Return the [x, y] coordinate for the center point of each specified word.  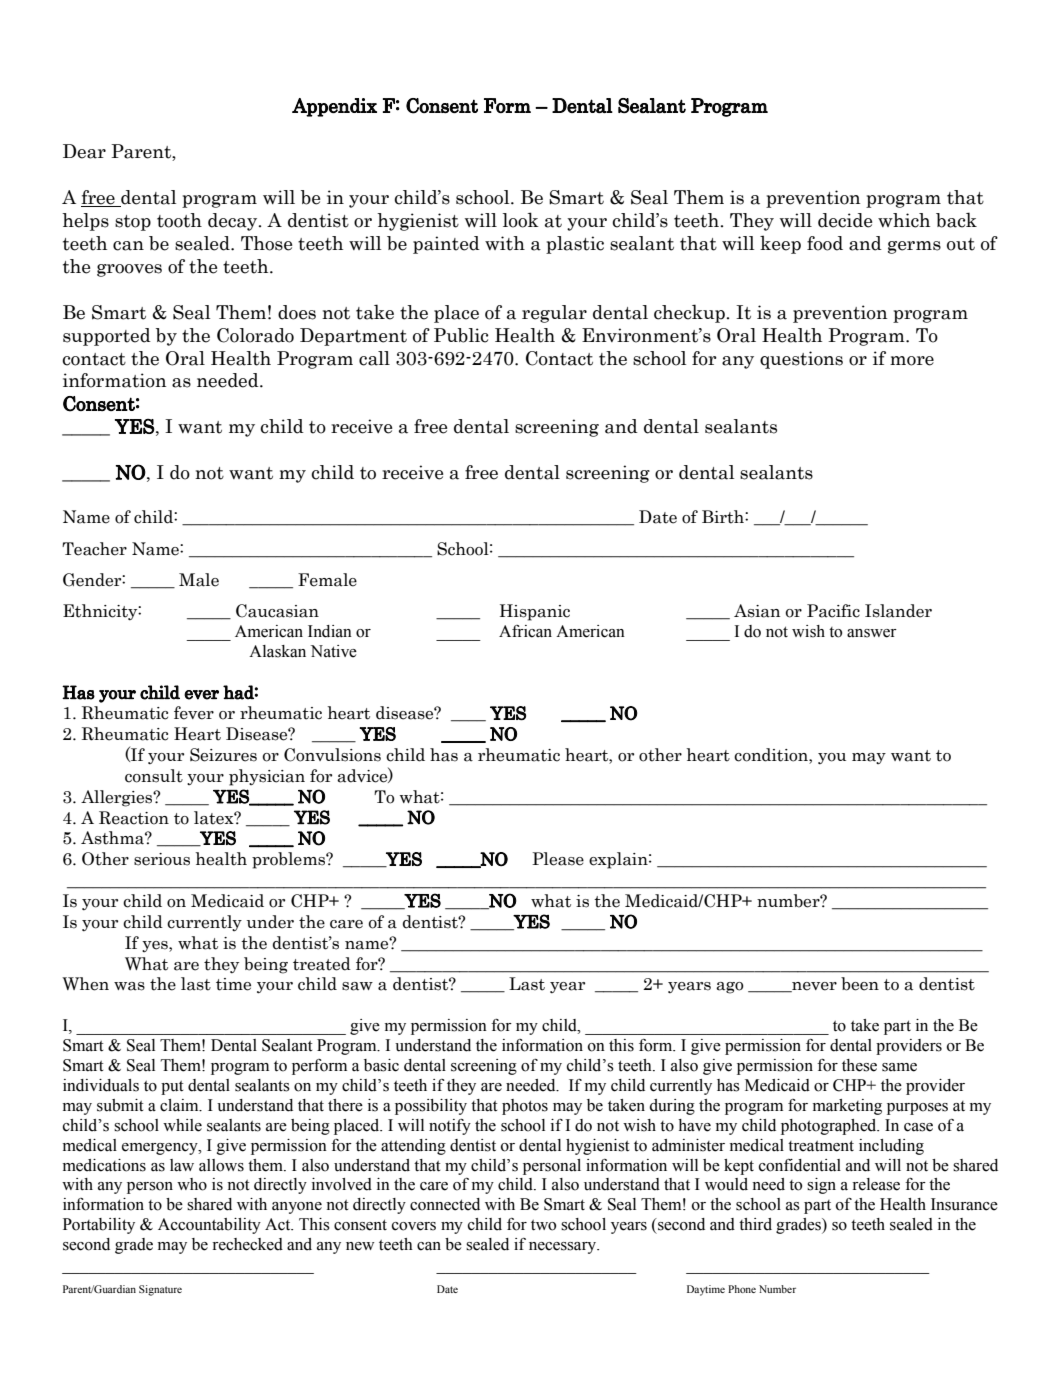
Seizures [223, 755]
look [521, 220]
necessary [564, 1248]
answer [872, 633]
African [525, 631]
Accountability [209, 1226]
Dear [84, 151]
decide [845, 220]
